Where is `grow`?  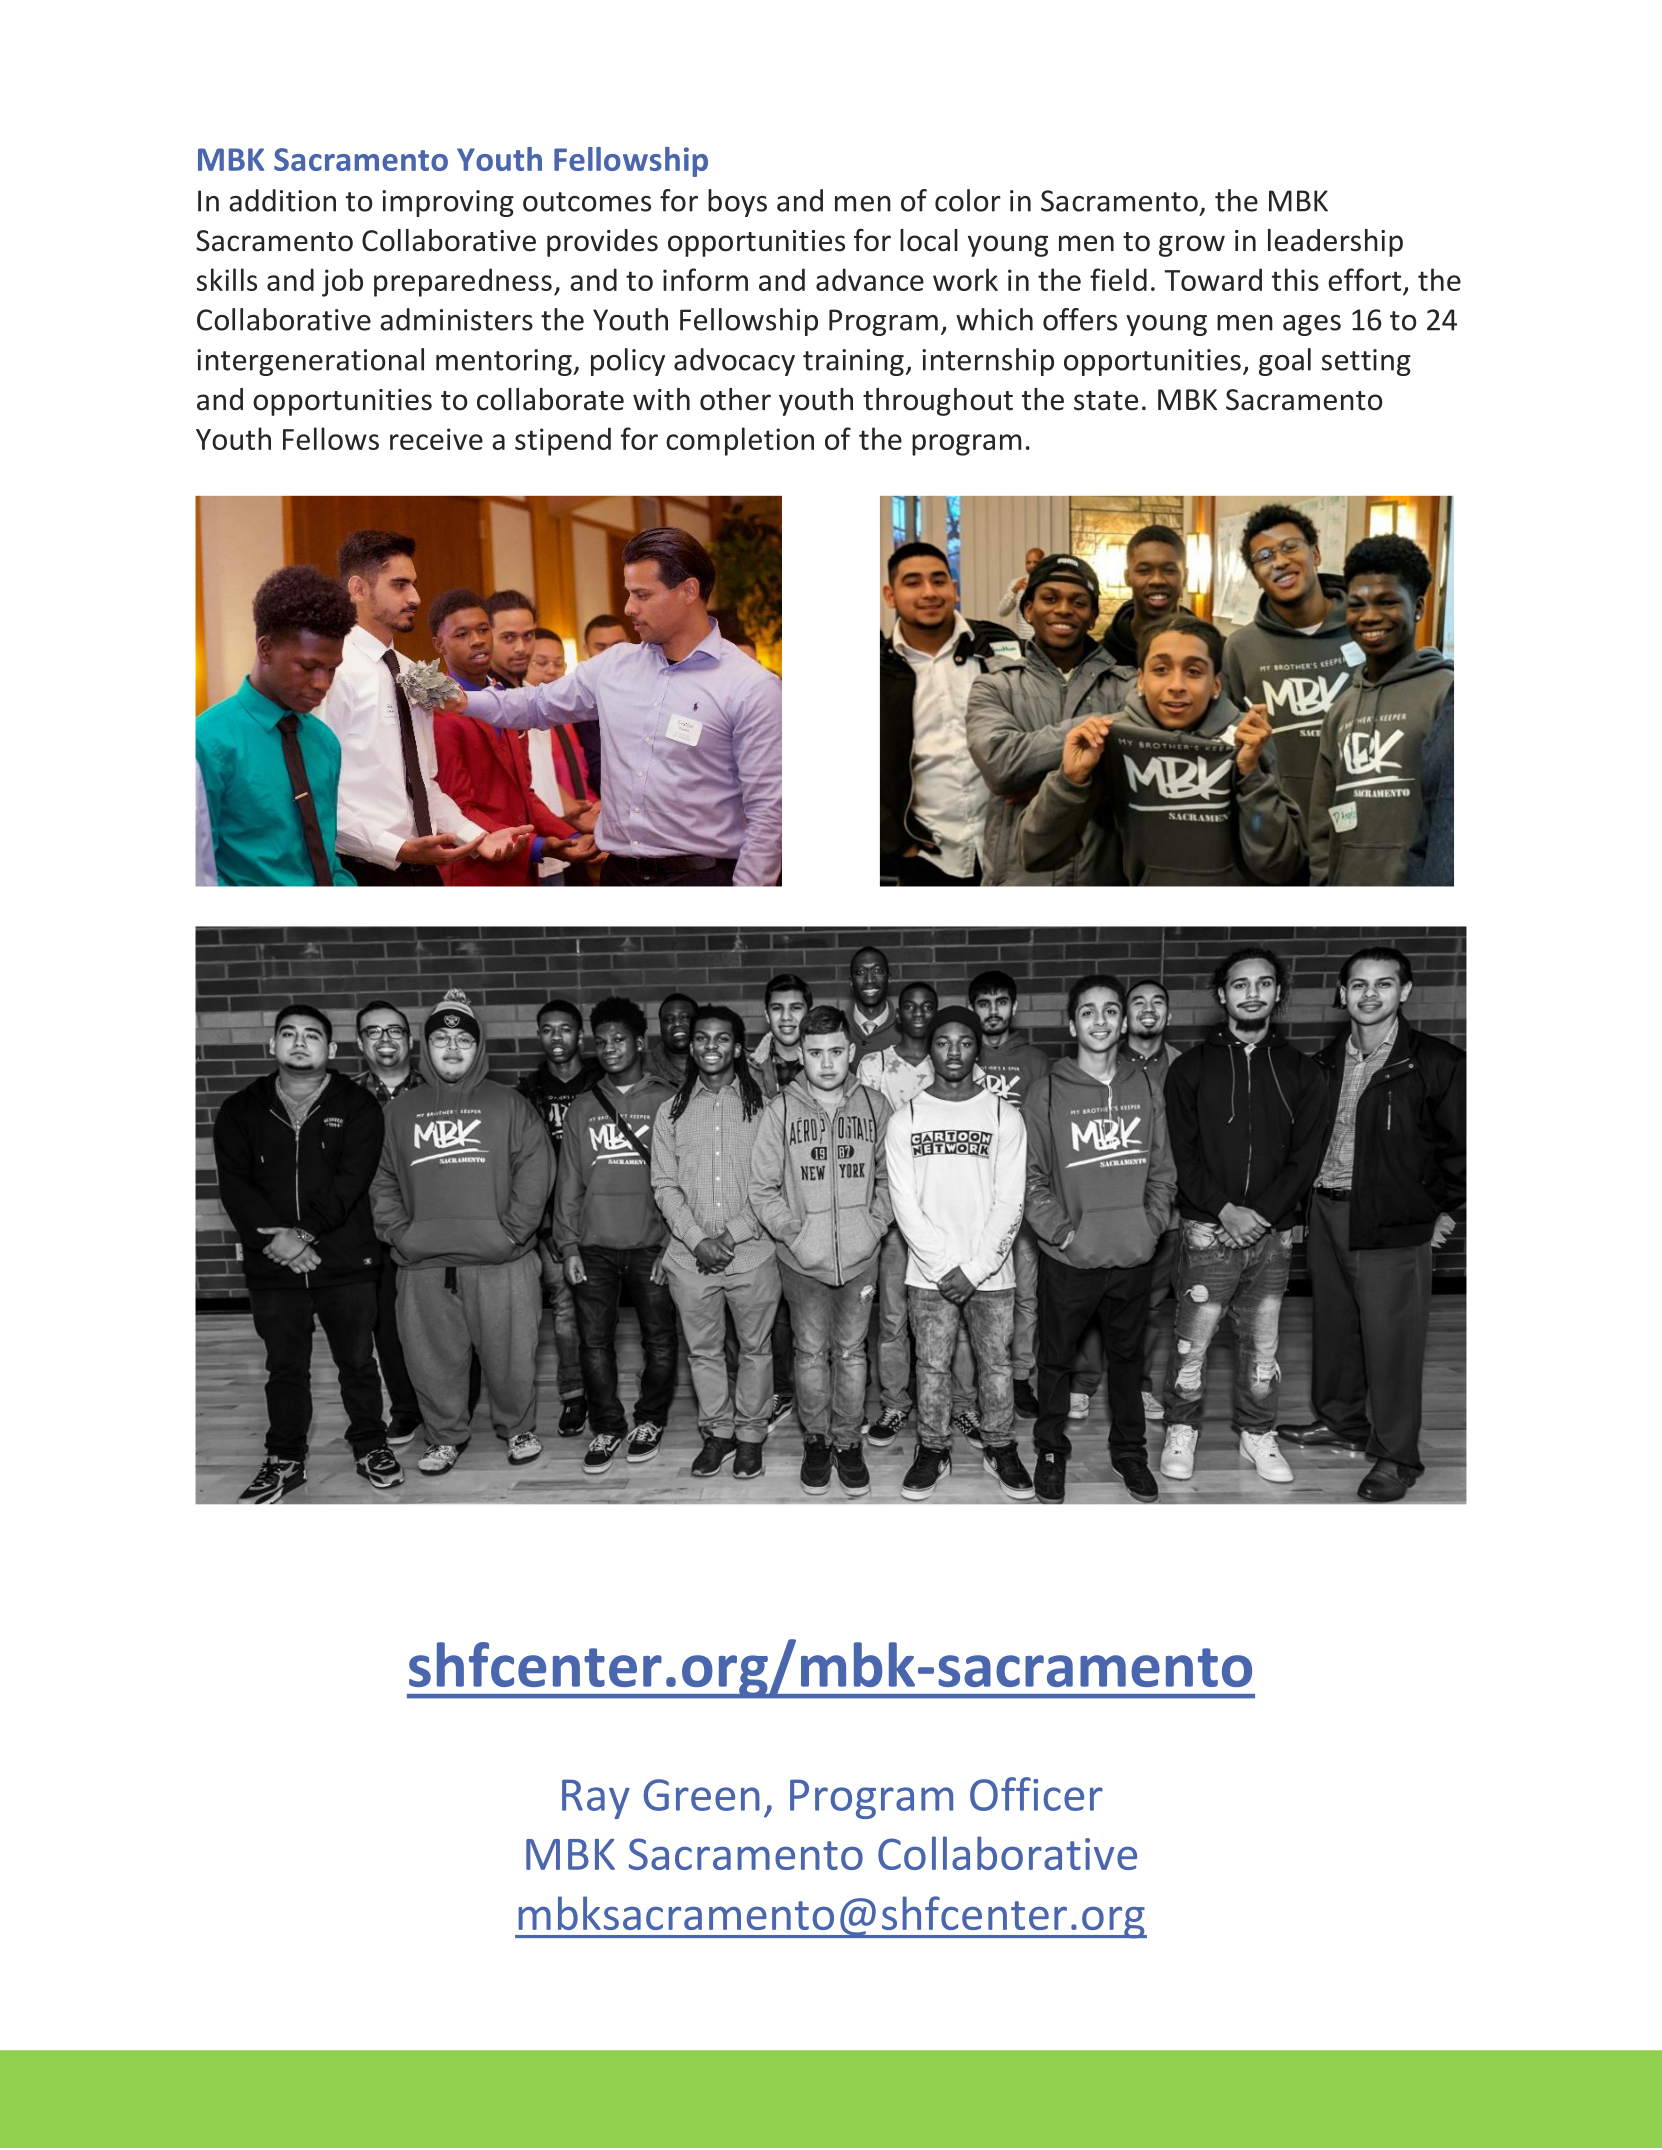
grow is located at coordinates (1192, 246).
